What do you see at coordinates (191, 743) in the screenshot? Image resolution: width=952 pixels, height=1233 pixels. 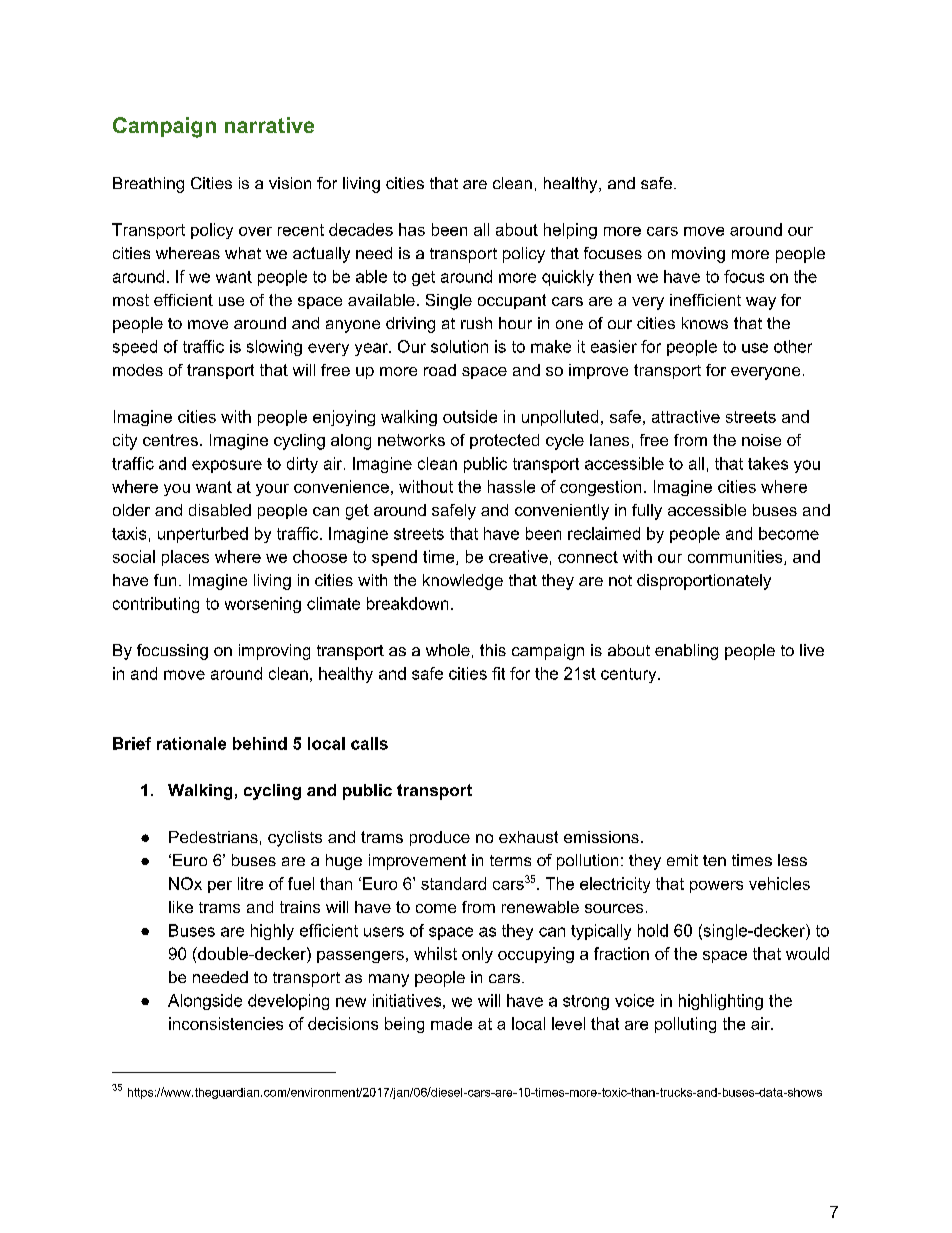 I see `rationale` at bounding box center [191, 743].
